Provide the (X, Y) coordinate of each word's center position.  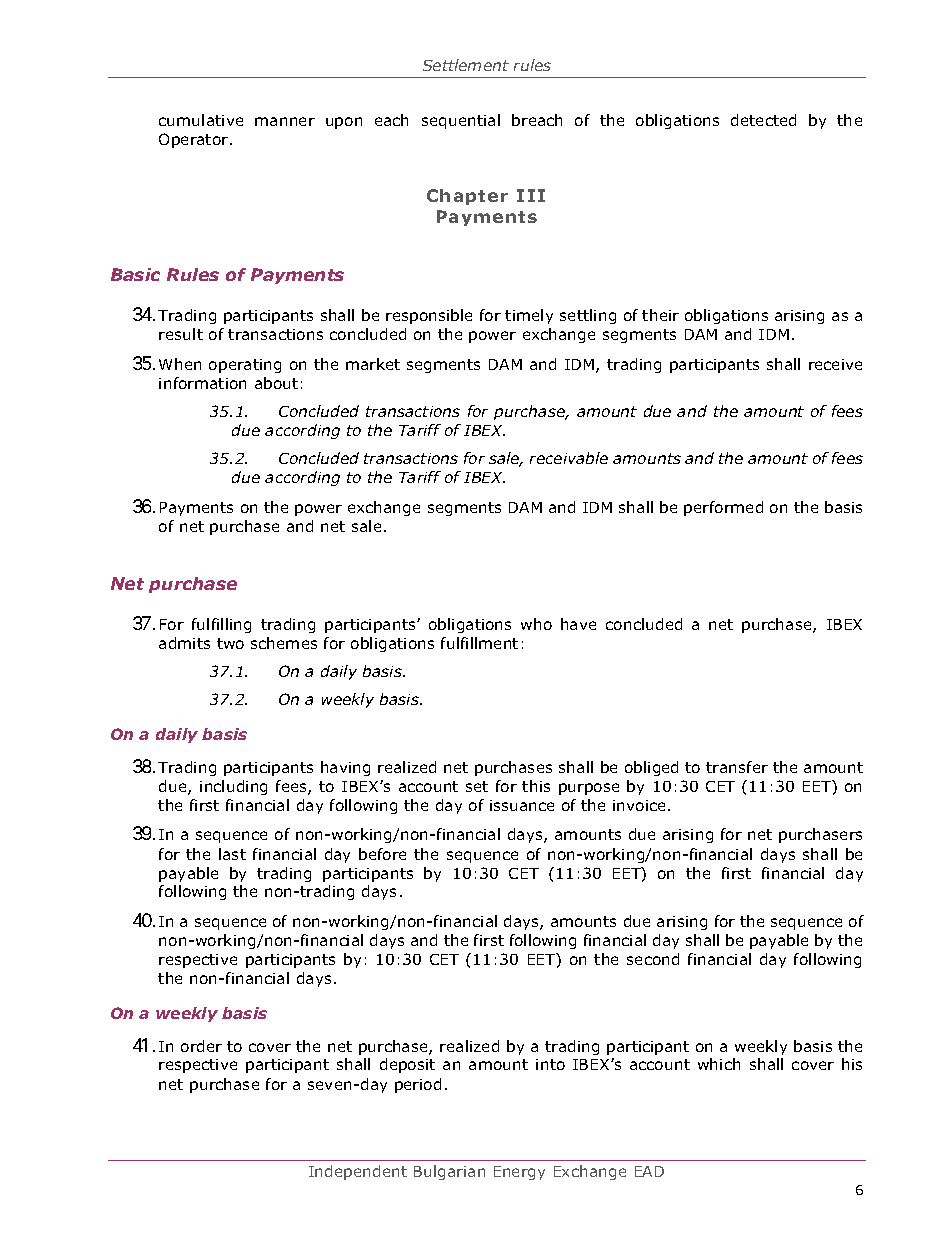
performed (723, 508)
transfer (737, 767)
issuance (522, 805)
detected (763, 120)
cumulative (201, 120)
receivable (569, 458)
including (233, 787)
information (202, 383)
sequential (461, 121)
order (201, 1046)
